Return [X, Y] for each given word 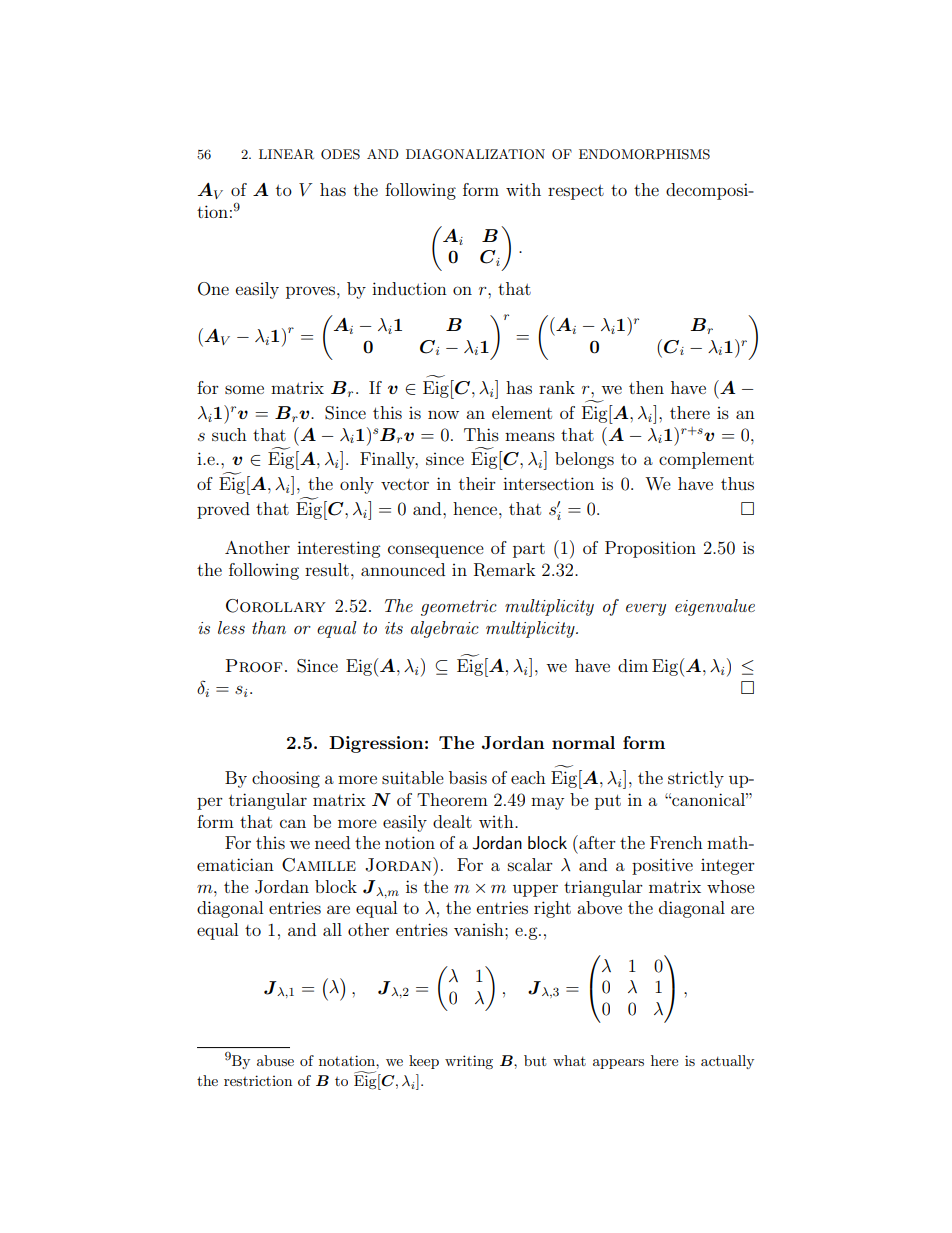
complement [706, 460]
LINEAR [286, 154]
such [229, 434]
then [646, 387]
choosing [286, 779]
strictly [696, 779]
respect [576, 192]
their [477, 483]
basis [468, 777]
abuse [275, 1060]
